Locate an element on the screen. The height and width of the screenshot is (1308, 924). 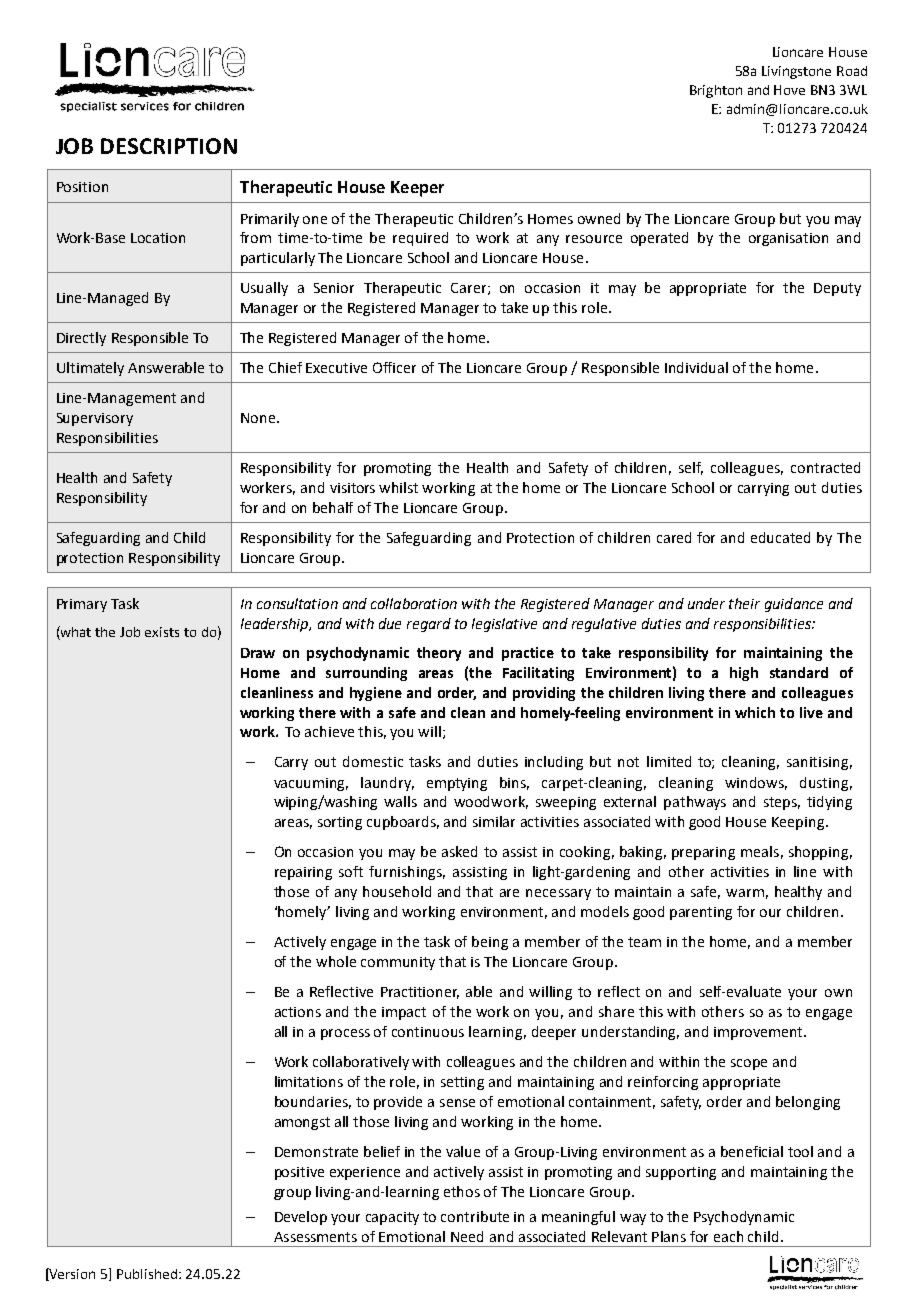
exists is located at coordinates (162, 632).
